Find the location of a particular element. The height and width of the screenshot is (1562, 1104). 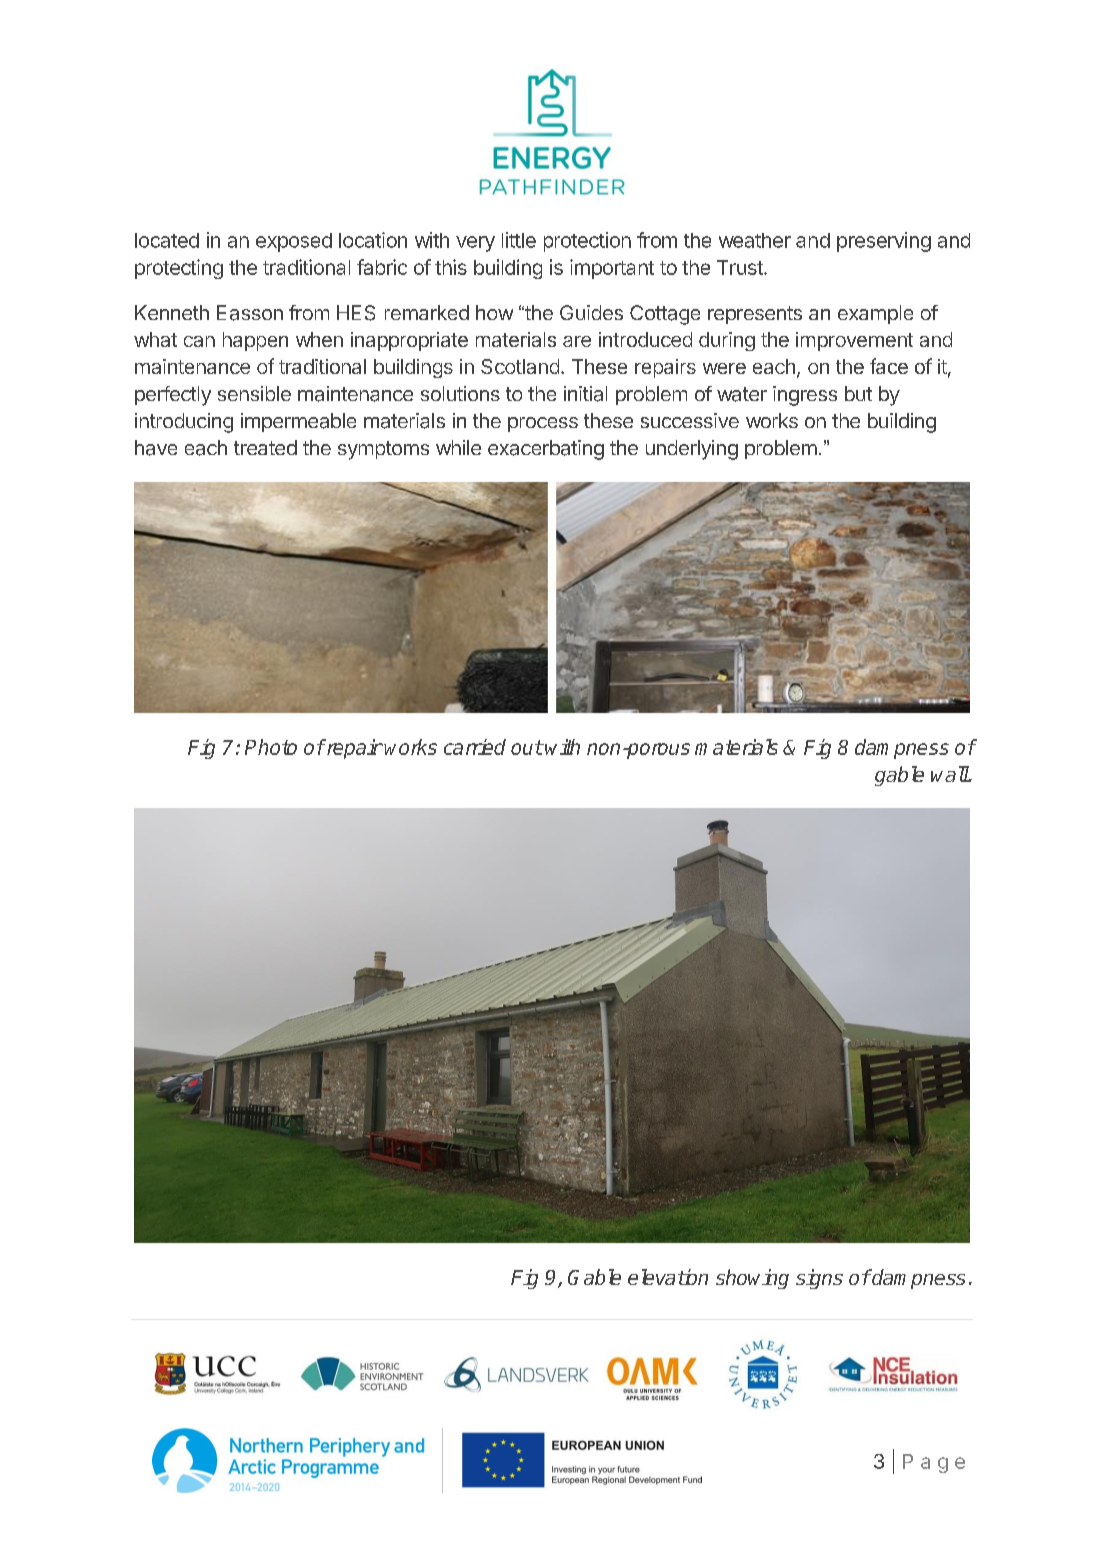

underlying is located at coordinates (692, 450).
